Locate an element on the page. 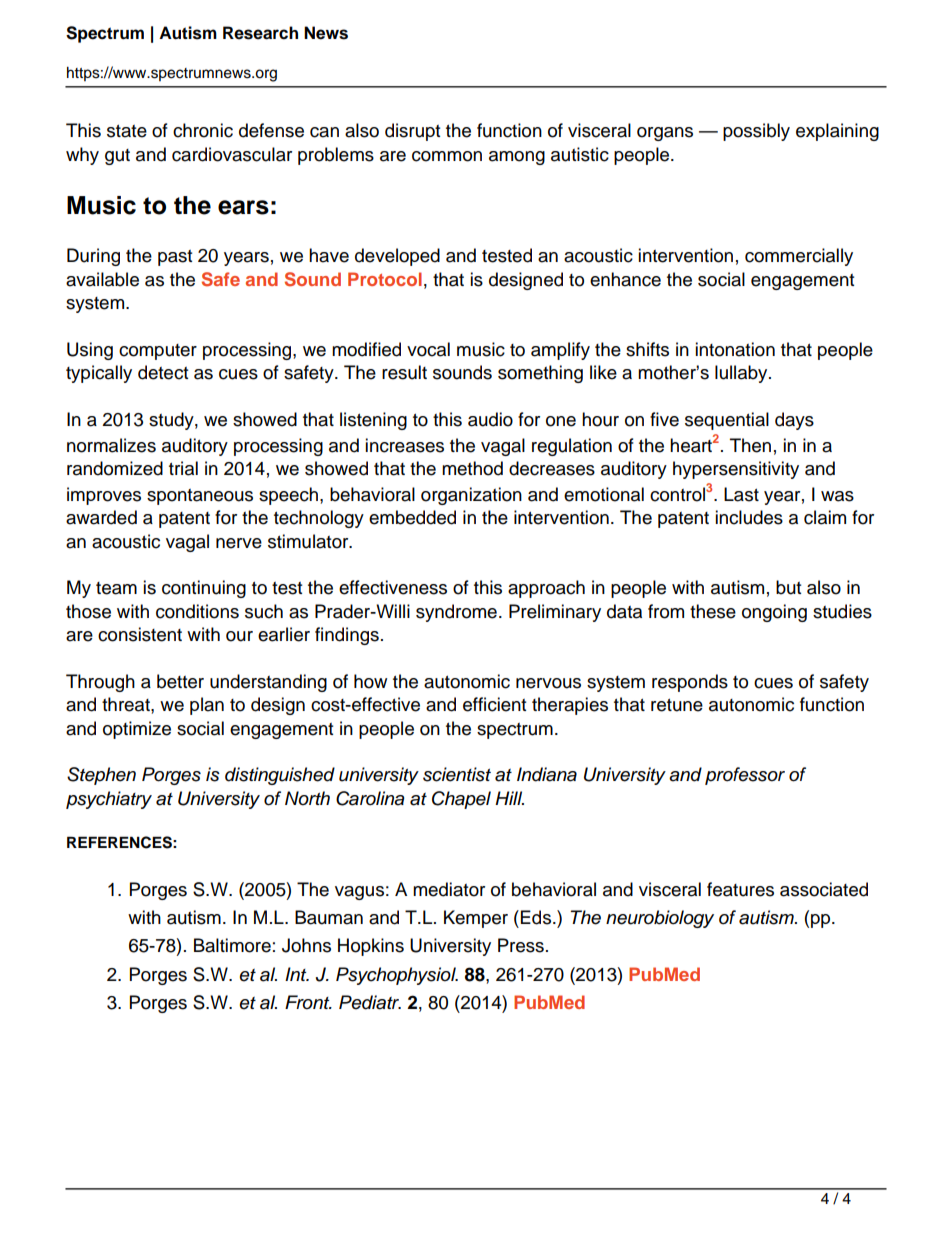 This image has width=952, height=1233. detect is located at coordinates (163, 372).
